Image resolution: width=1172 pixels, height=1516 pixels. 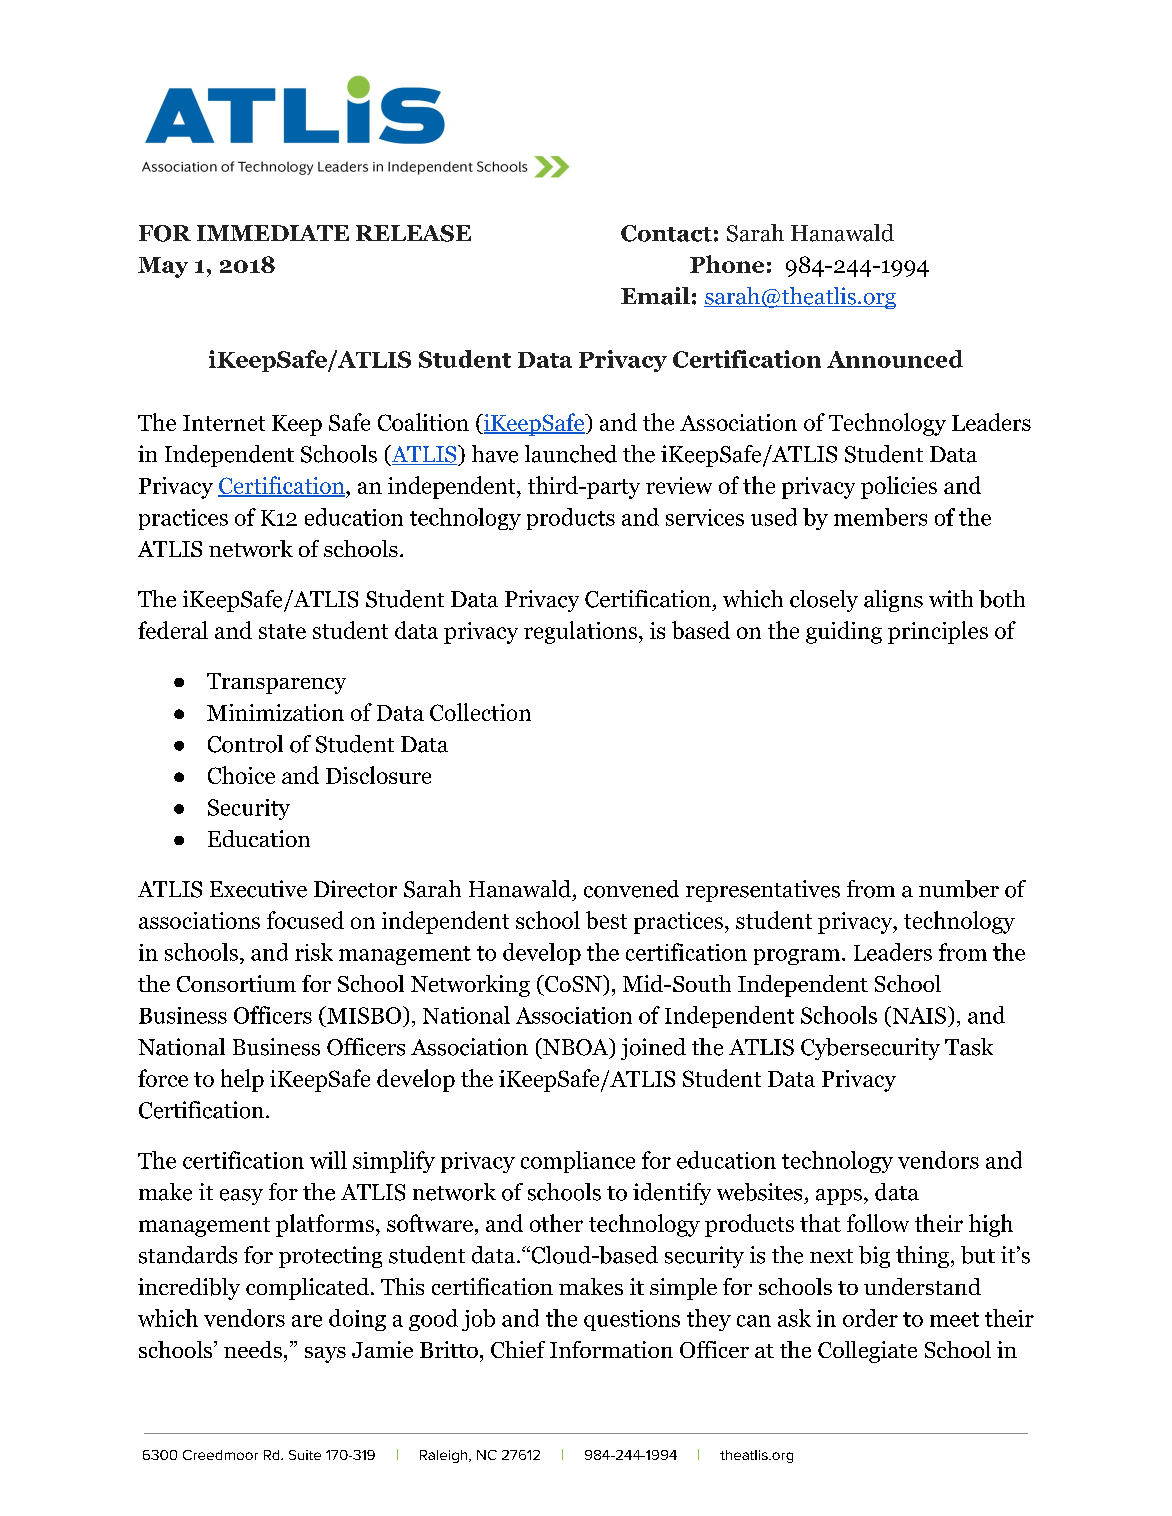 I want to click on joined, so click(x=653, y=1049).
